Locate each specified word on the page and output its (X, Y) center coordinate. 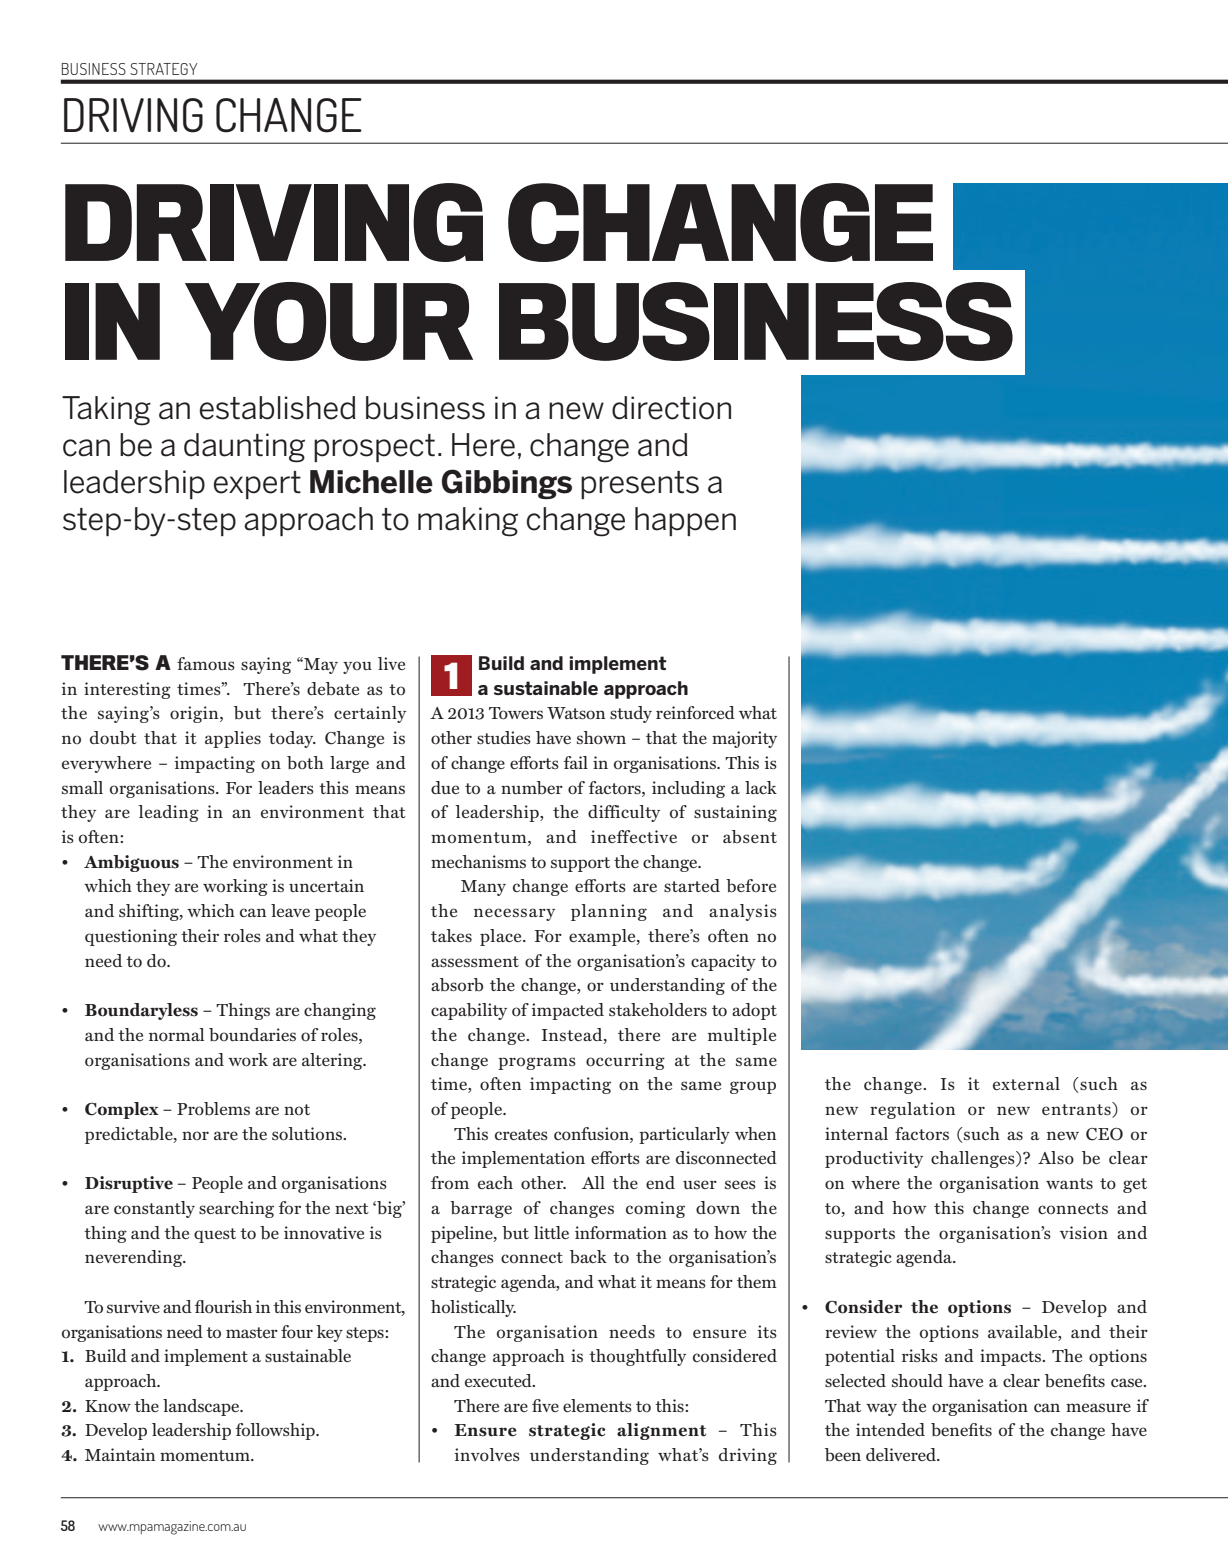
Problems (213, 1109)
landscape (202, 1407)
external (1026, 1083)
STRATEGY (164, 69)
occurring (625, 1061)
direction (671, 408)
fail (575, 762)
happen (685, 521)
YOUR (329, 321)
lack (761, 787)
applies (233, 739)
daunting (244, 448)
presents (640, 485)
